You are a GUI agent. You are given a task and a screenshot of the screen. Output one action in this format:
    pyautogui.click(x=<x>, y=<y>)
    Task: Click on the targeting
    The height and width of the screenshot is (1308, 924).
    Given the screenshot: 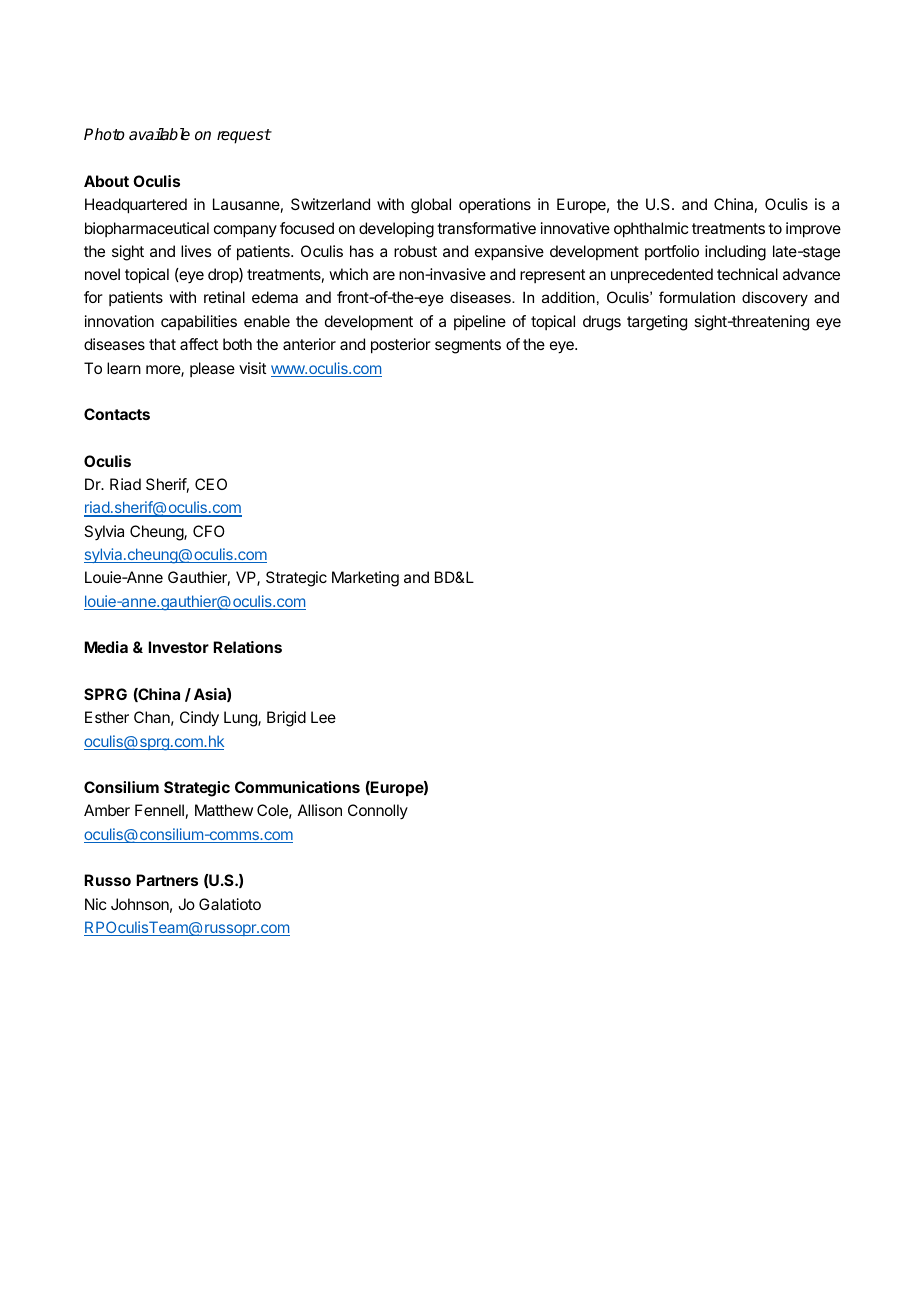 What is the action you would take?
    pyautogui.click(x=657, y=323)
